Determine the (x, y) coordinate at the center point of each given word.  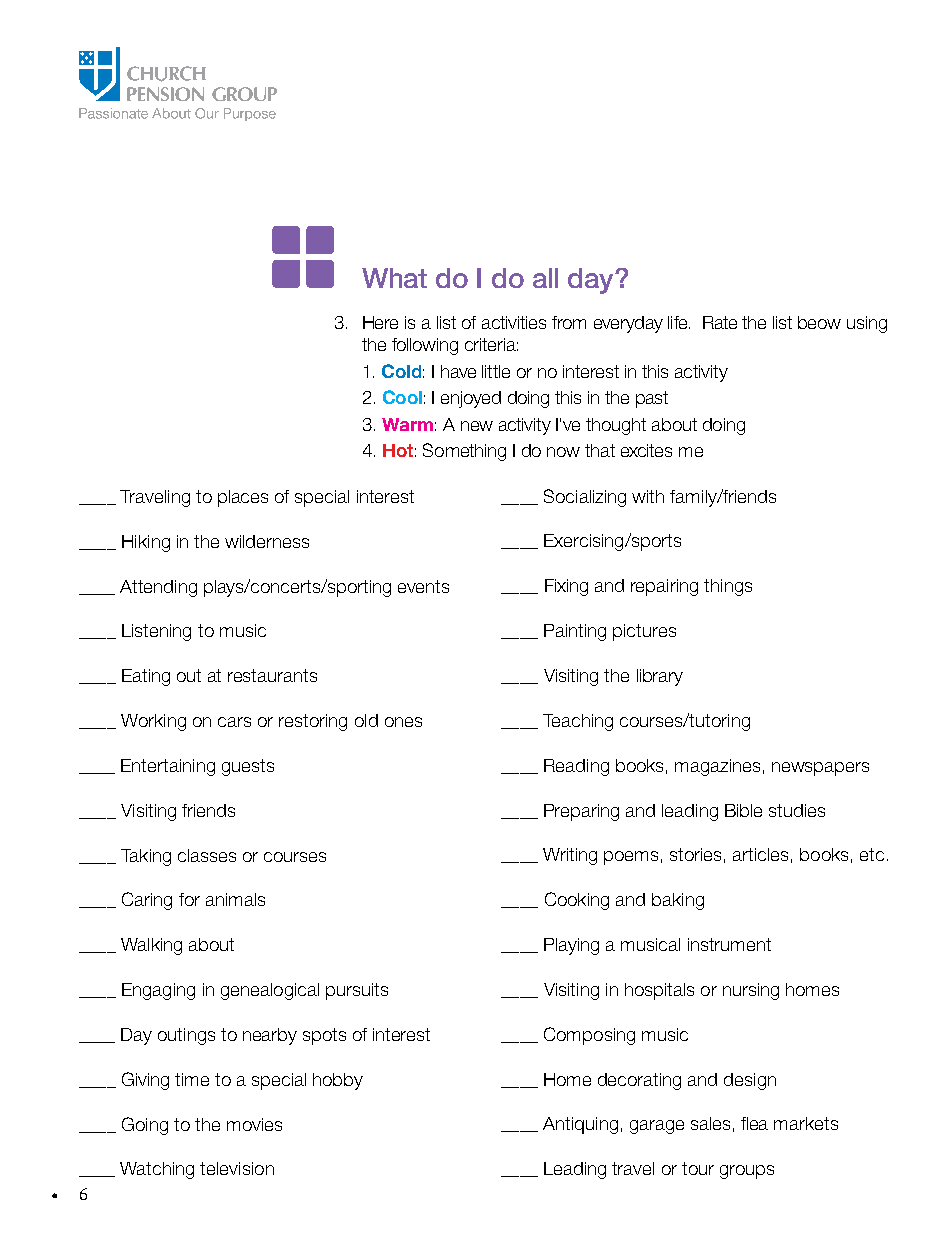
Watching (157, 1170)
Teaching (578, 722)
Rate (720, 322)
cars (234, 722)
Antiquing (580, 1125)
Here (380, 322)
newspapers (820, 769)
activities (514, 322)
